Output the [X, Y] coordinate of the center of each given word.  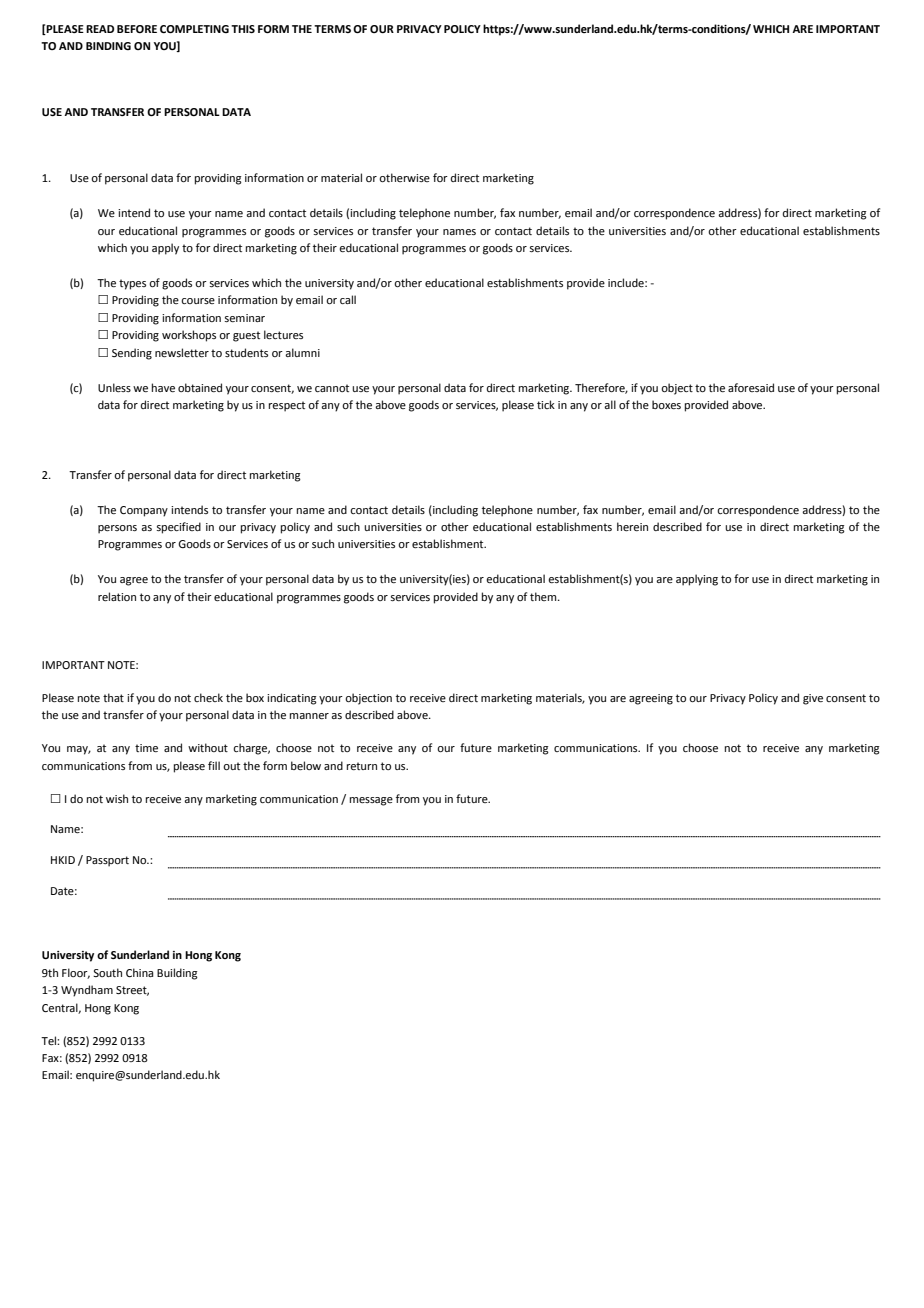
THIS [243, 29]
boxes [666, 404]
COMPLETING [194, 29]
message [371, 801]
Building [177, 974]
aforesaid [751, 387]
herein [632, 526]
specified [178, 528]
